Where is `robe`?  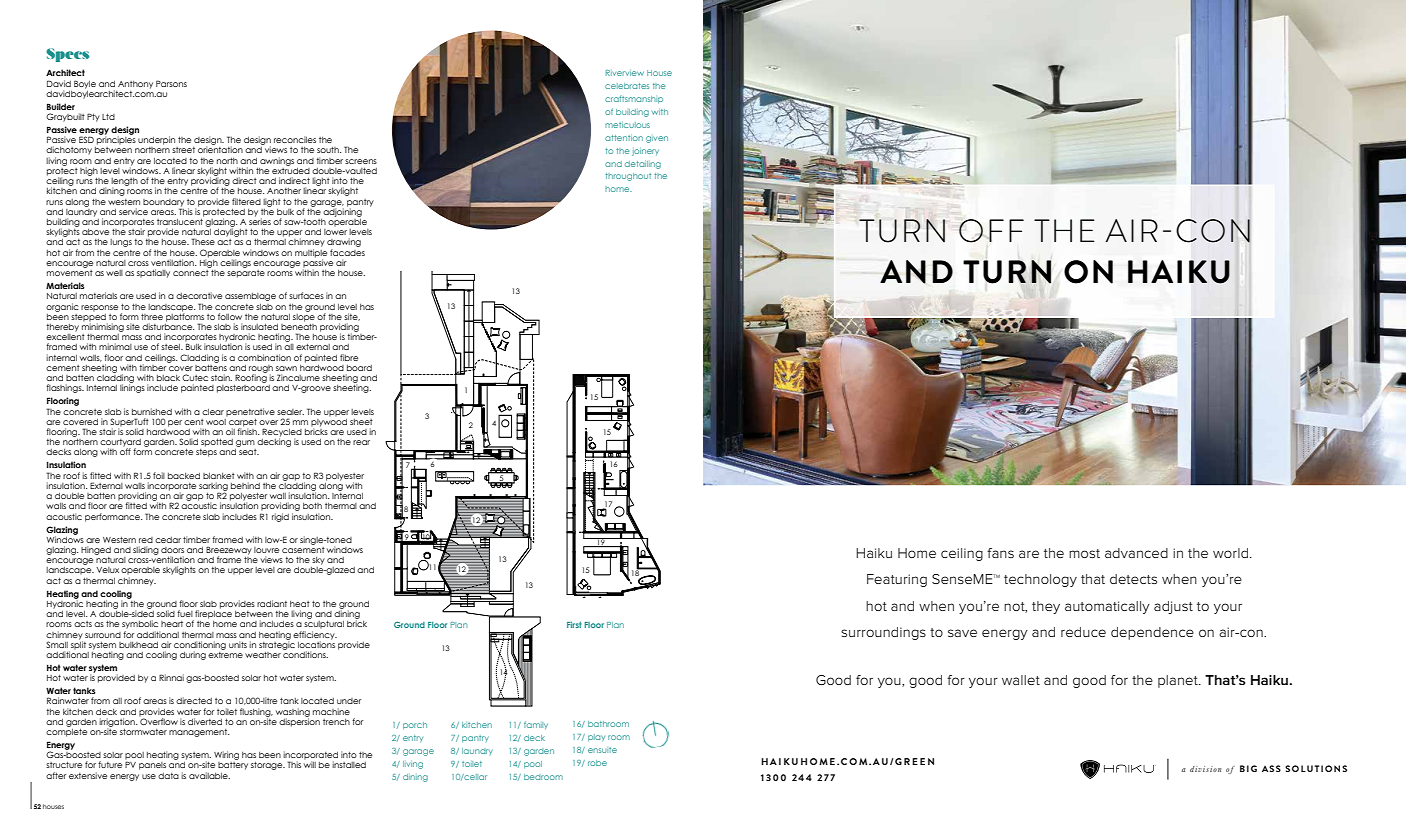
robe is located at coordinates (597, 763).
